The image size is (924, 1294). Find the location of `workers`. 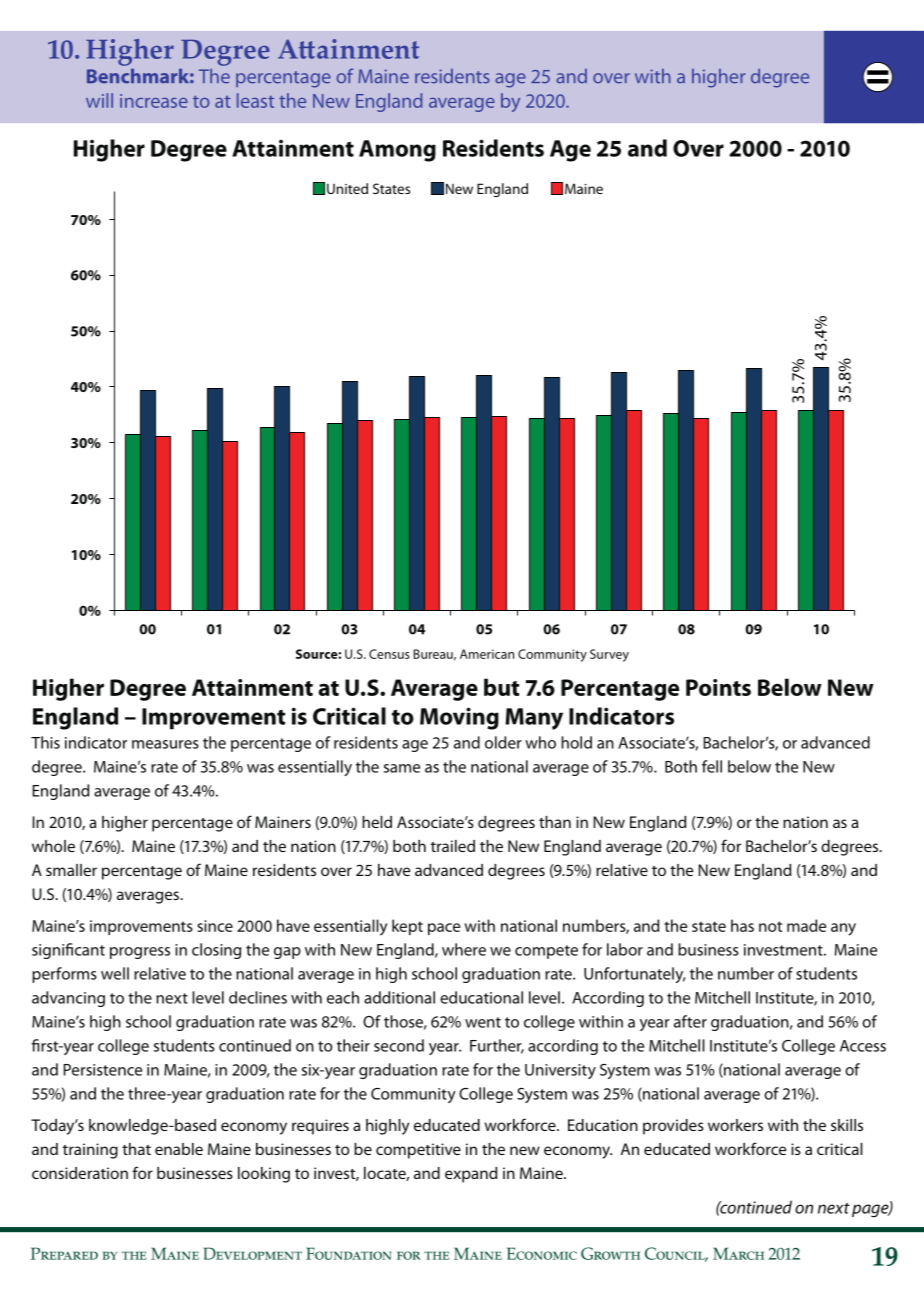

workers is located at coordinates (735, 1125).
